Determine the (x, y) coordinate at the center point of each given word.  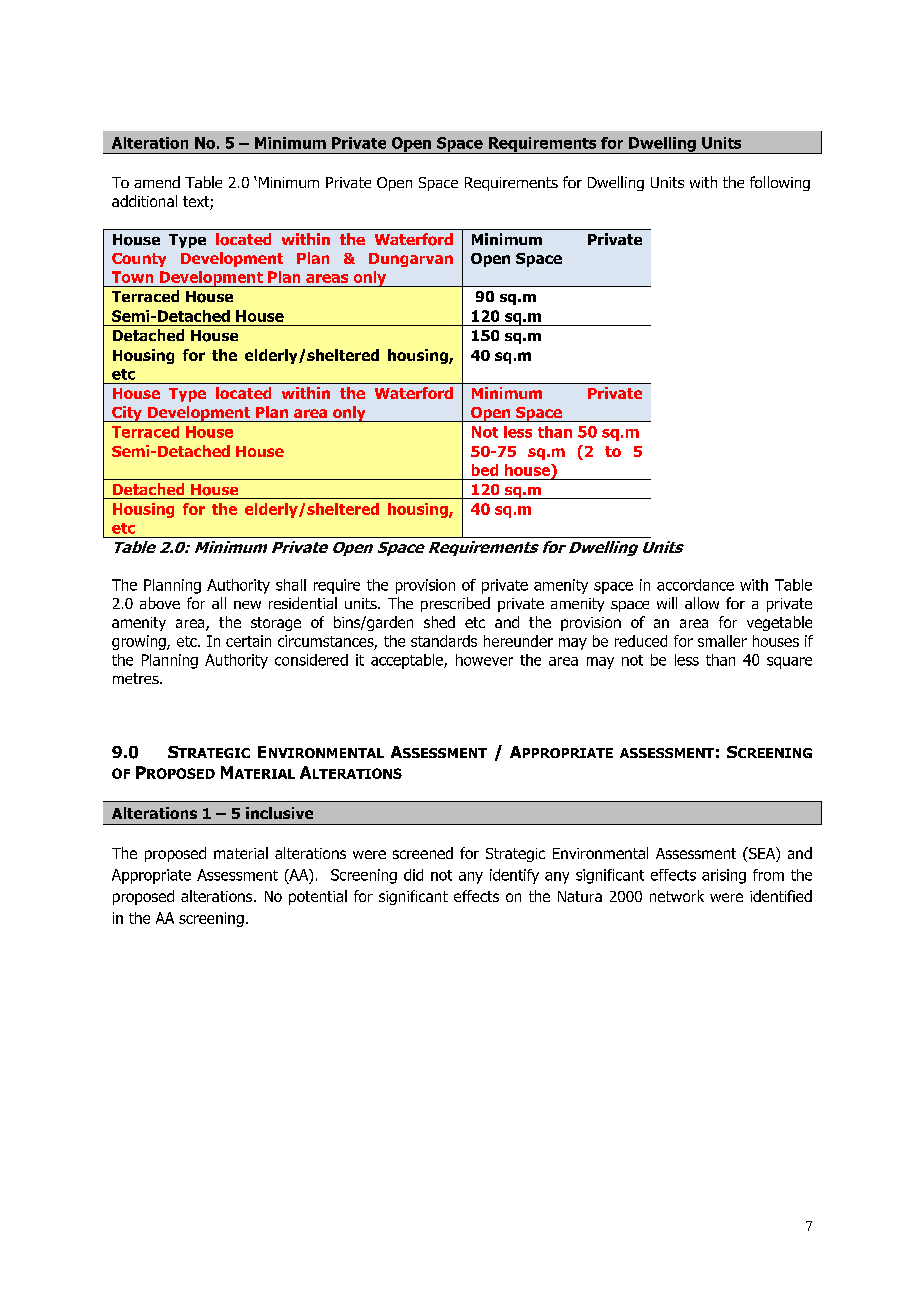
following (780, 183)
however (484, 660)
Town (132, 277)
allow (702, 603)
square (789, 663)
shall (291, 585)
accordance (695, 585)
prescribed (455, 604)
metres (137, 678)
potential (318, 897)
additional (144, 201)
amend (157, 182)
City (127, 414)
